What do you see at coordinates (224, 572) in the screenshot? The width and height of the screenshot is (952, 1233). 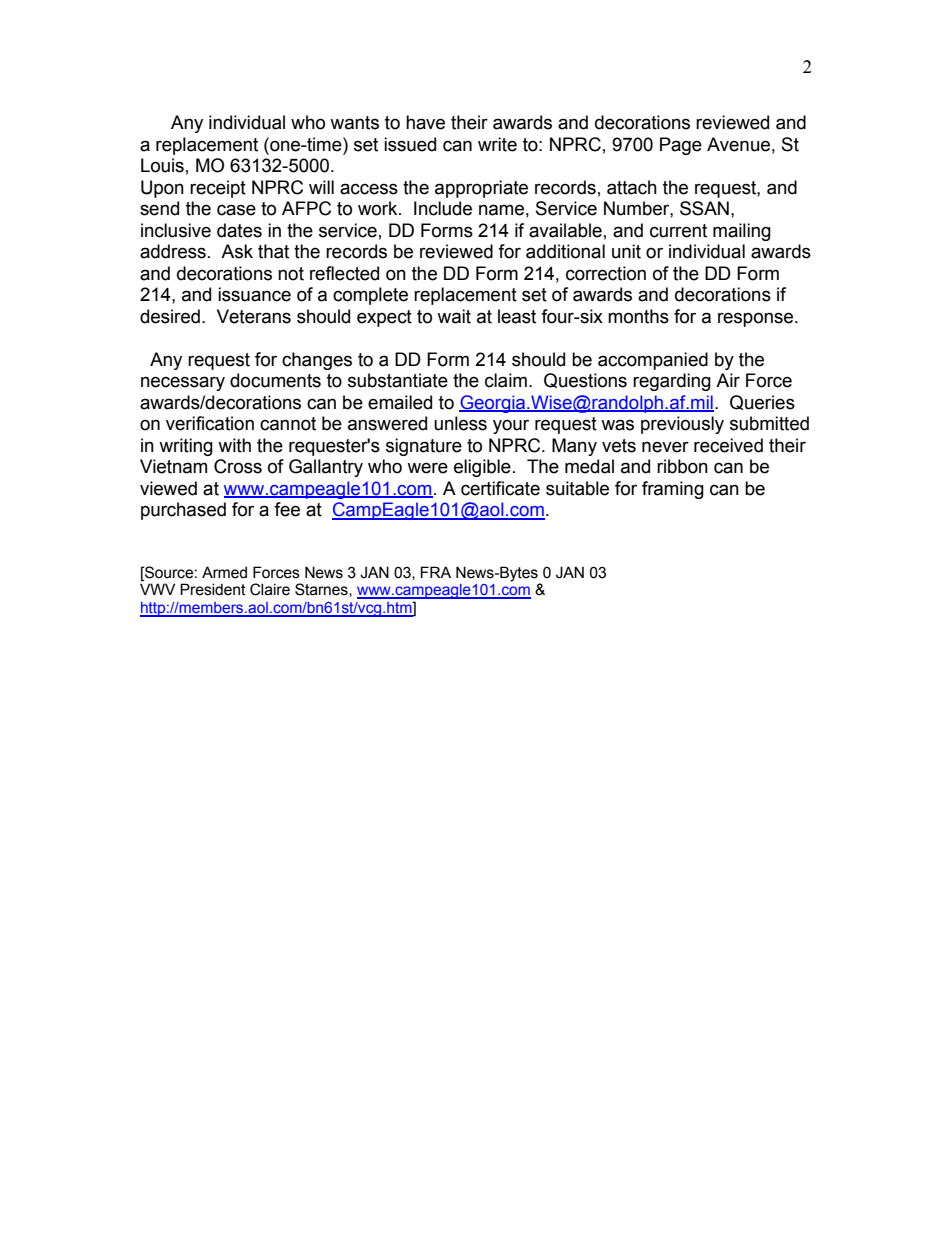 I see `Armed` at bounding box center [224, 572].
